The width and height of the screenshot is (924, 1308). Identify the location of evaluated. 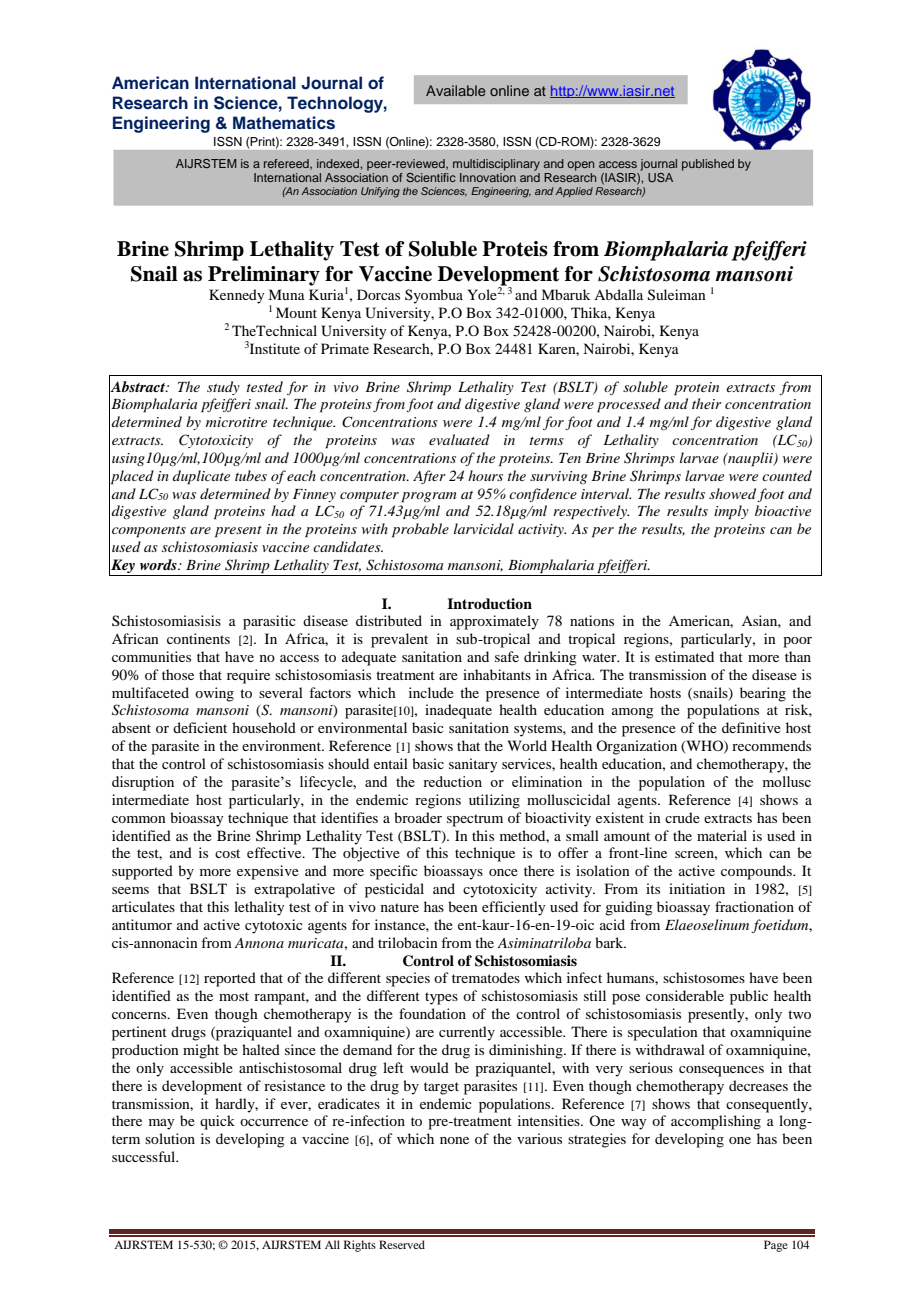
(459, 439).
